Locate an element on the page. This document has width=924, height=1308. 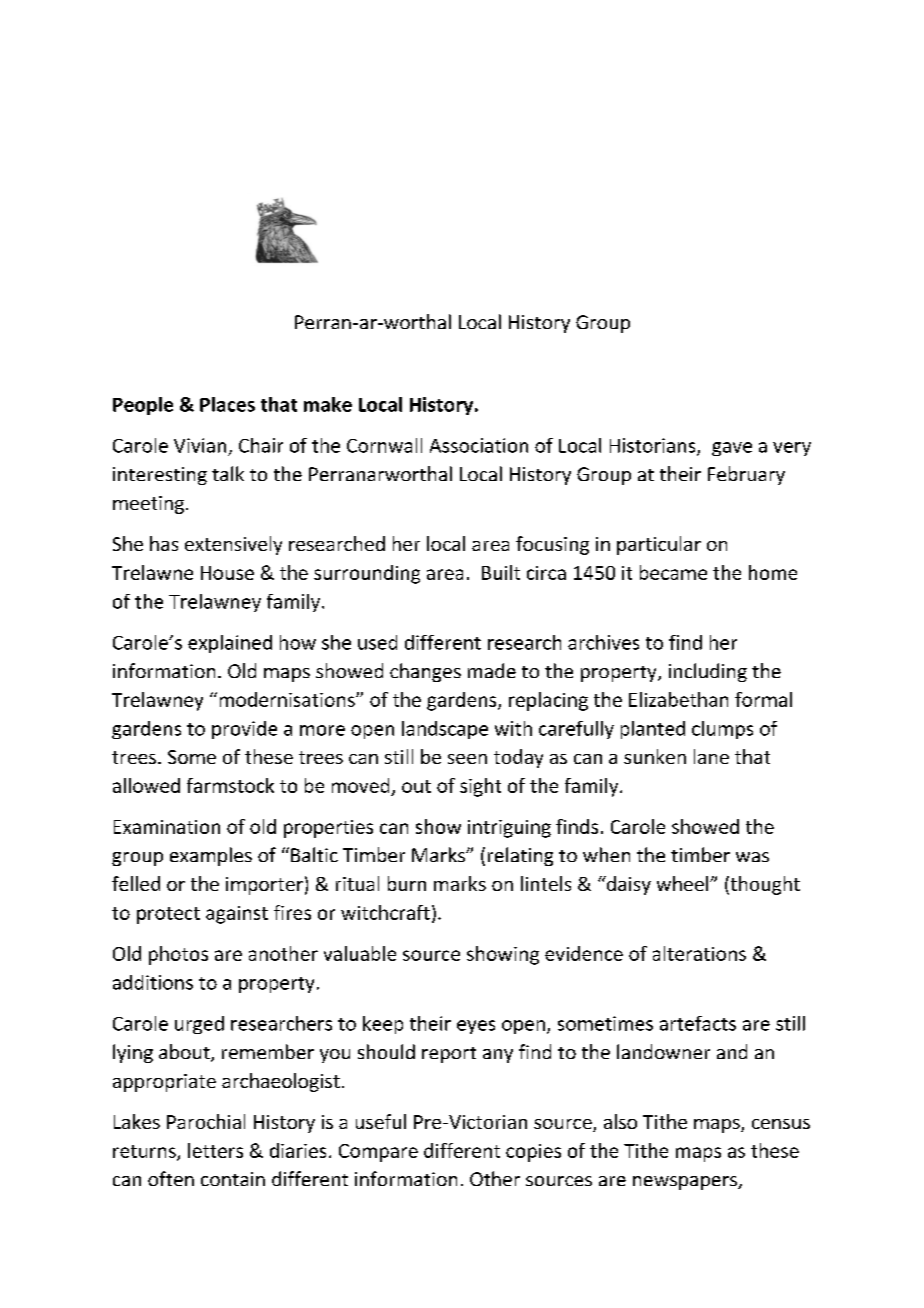
Vivian is located at coordinates (200, 445).
